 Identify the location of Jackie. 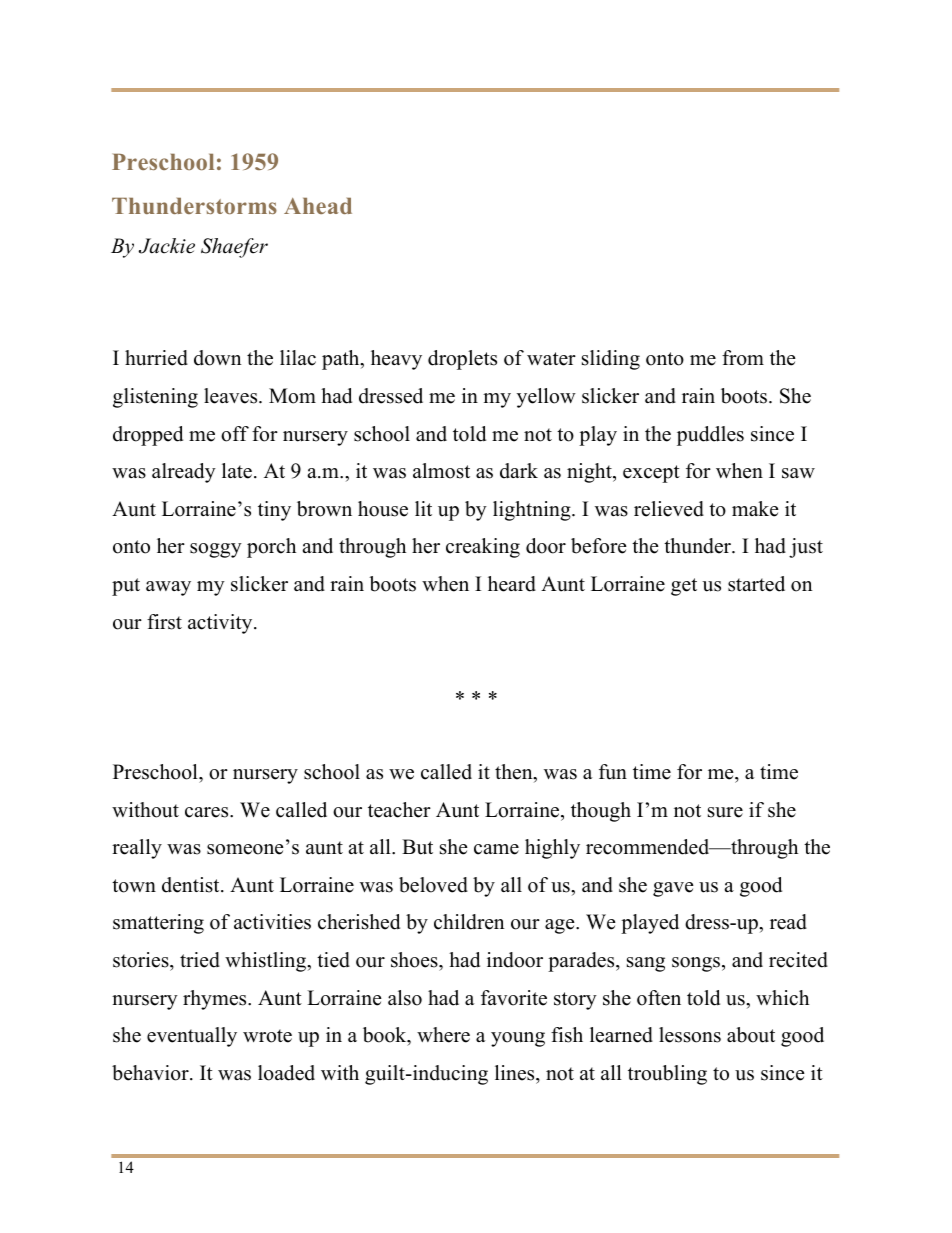
(167, 246).
